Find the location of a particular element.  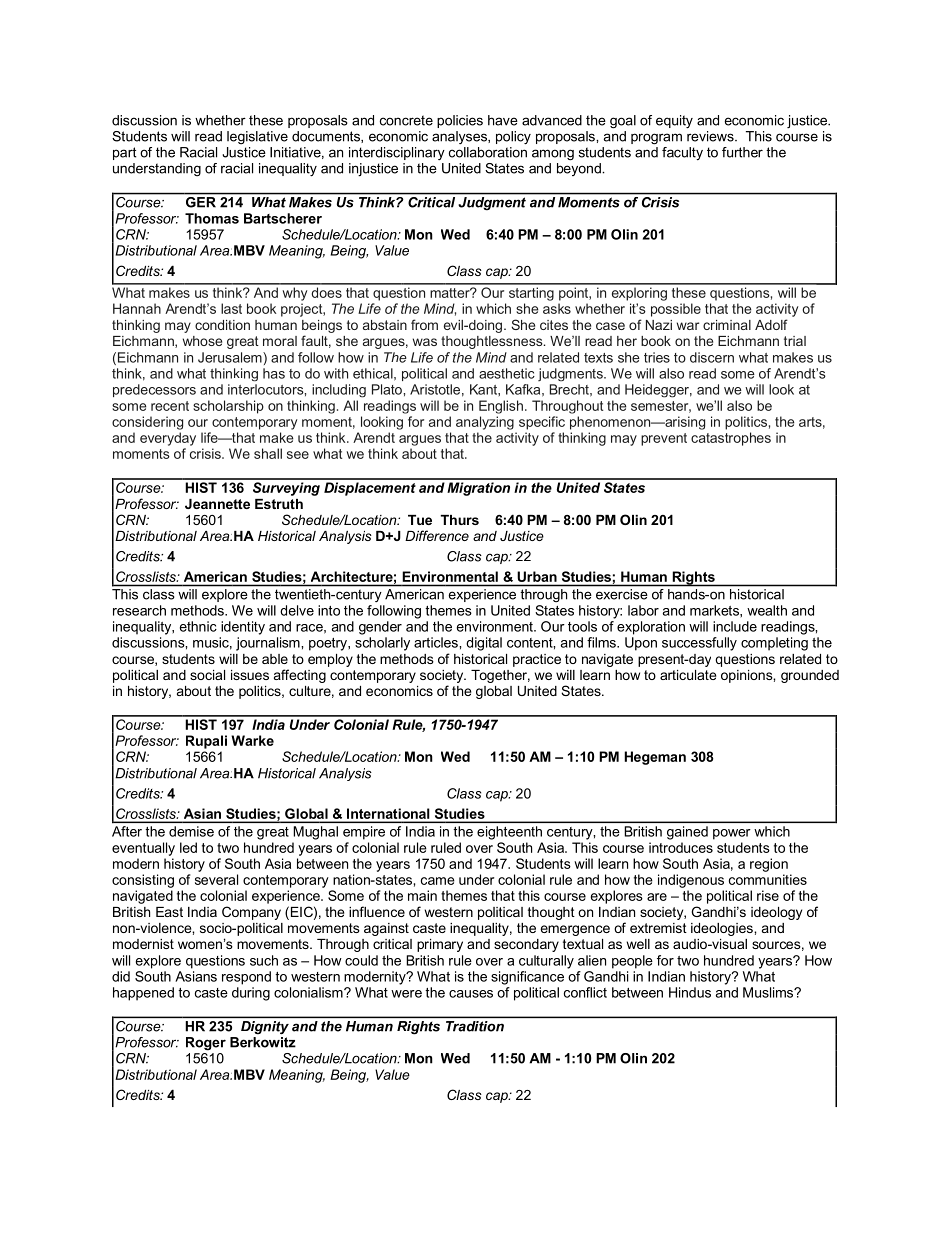

legislative is located at coordinates (257, 138).
